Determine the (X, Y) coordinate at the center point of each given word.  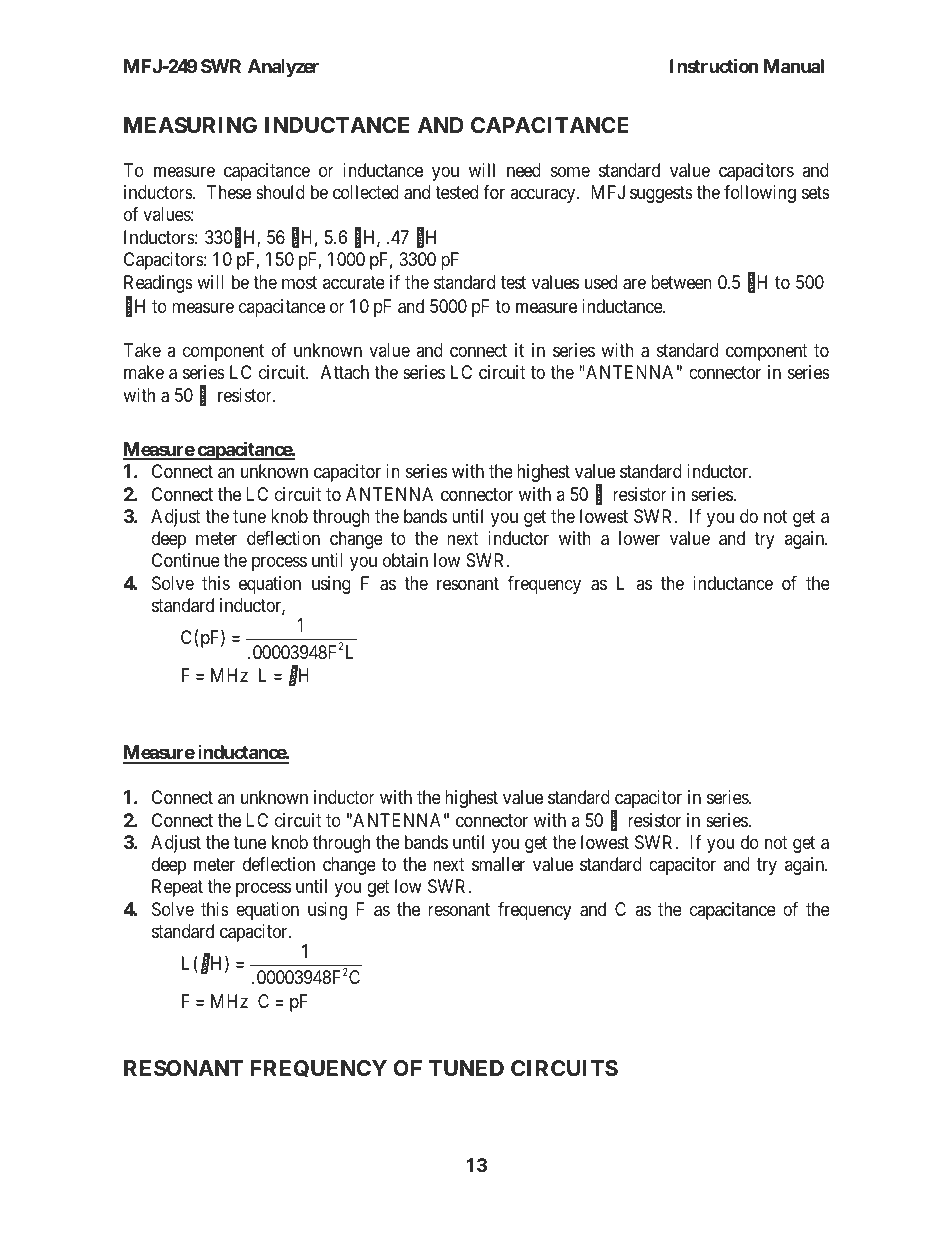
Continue (186, 560)
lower (639, 538)
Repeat (177, 888)
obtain (405, 560)
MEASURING (190, 125)
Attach (345, 372)
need (524, 170)
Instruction (714, 66)
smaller (498, 864)
